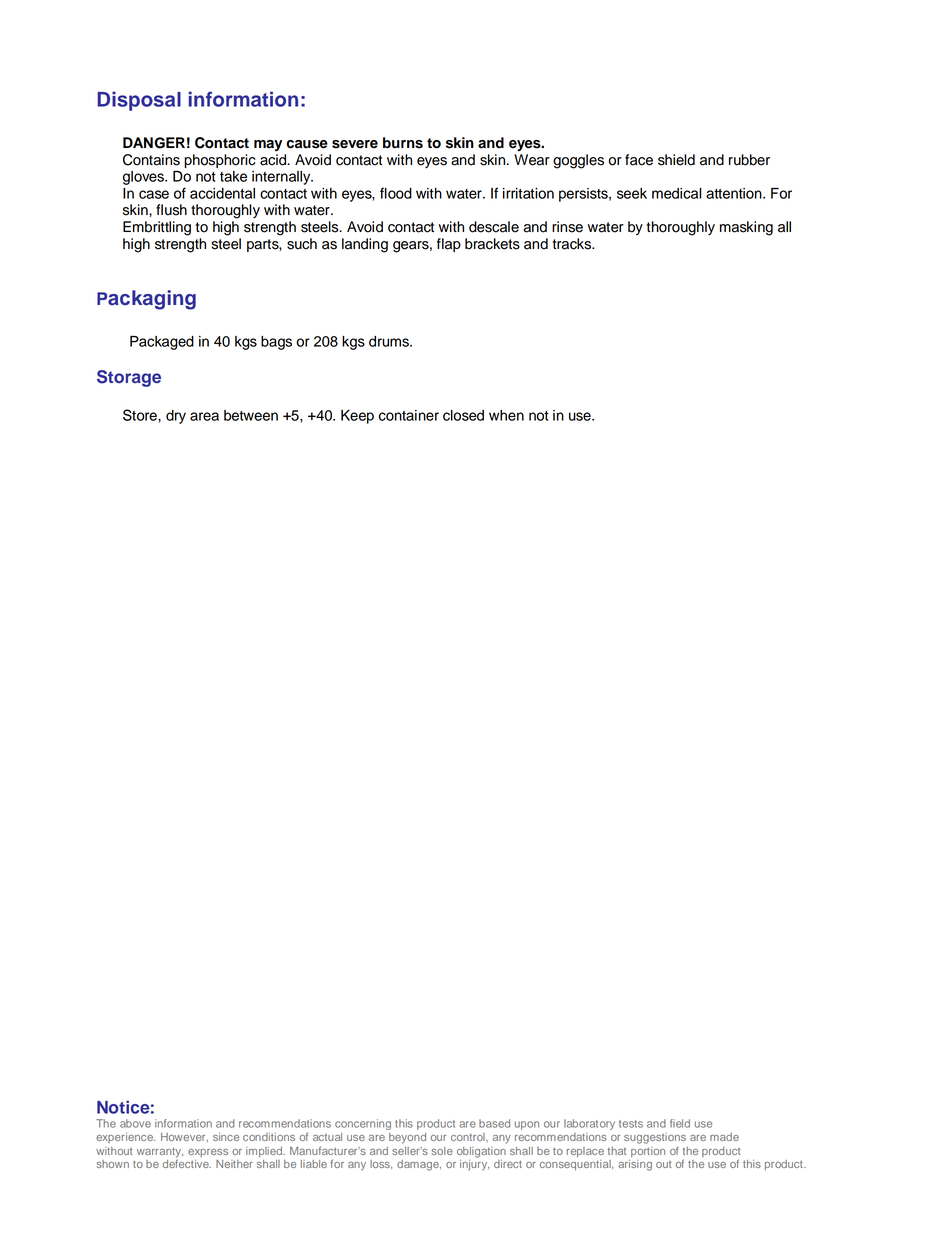 This document has height=1233, width=952. I want to click on sole, so click(442, 1151).
